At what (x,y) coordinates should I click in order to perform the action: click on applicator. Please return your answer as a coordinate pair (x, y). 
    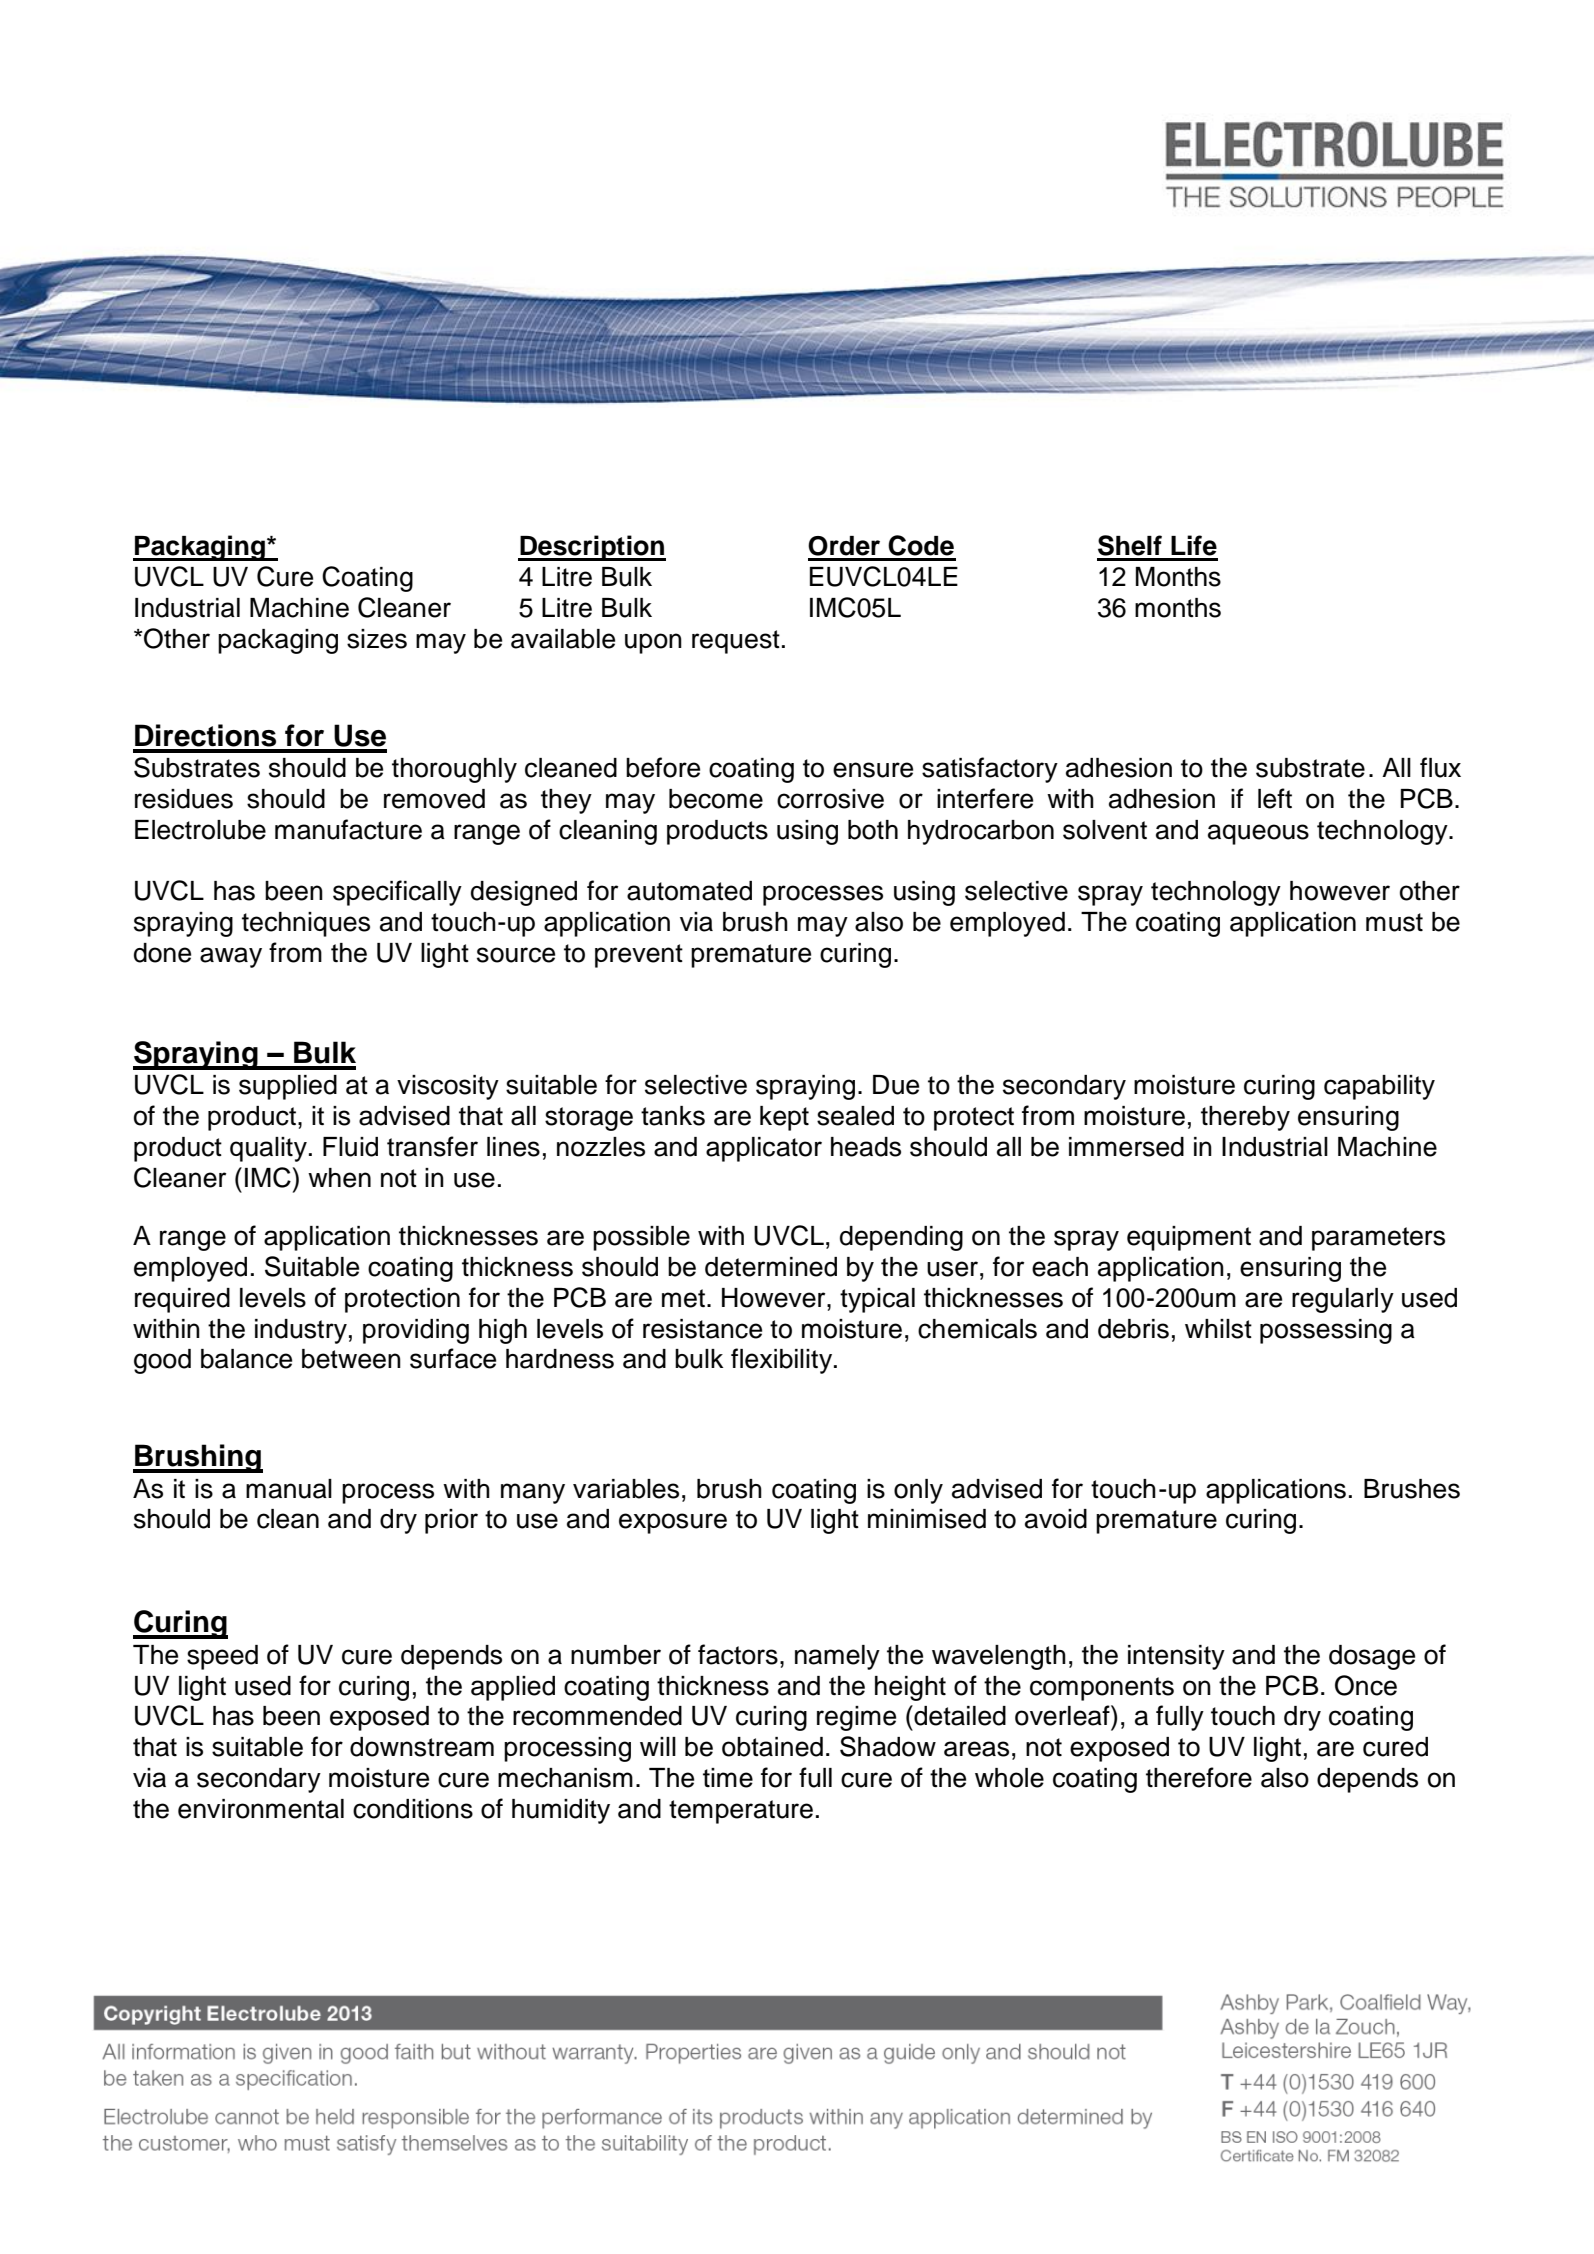
    Looking at the image, I should click on (764, 1149).
